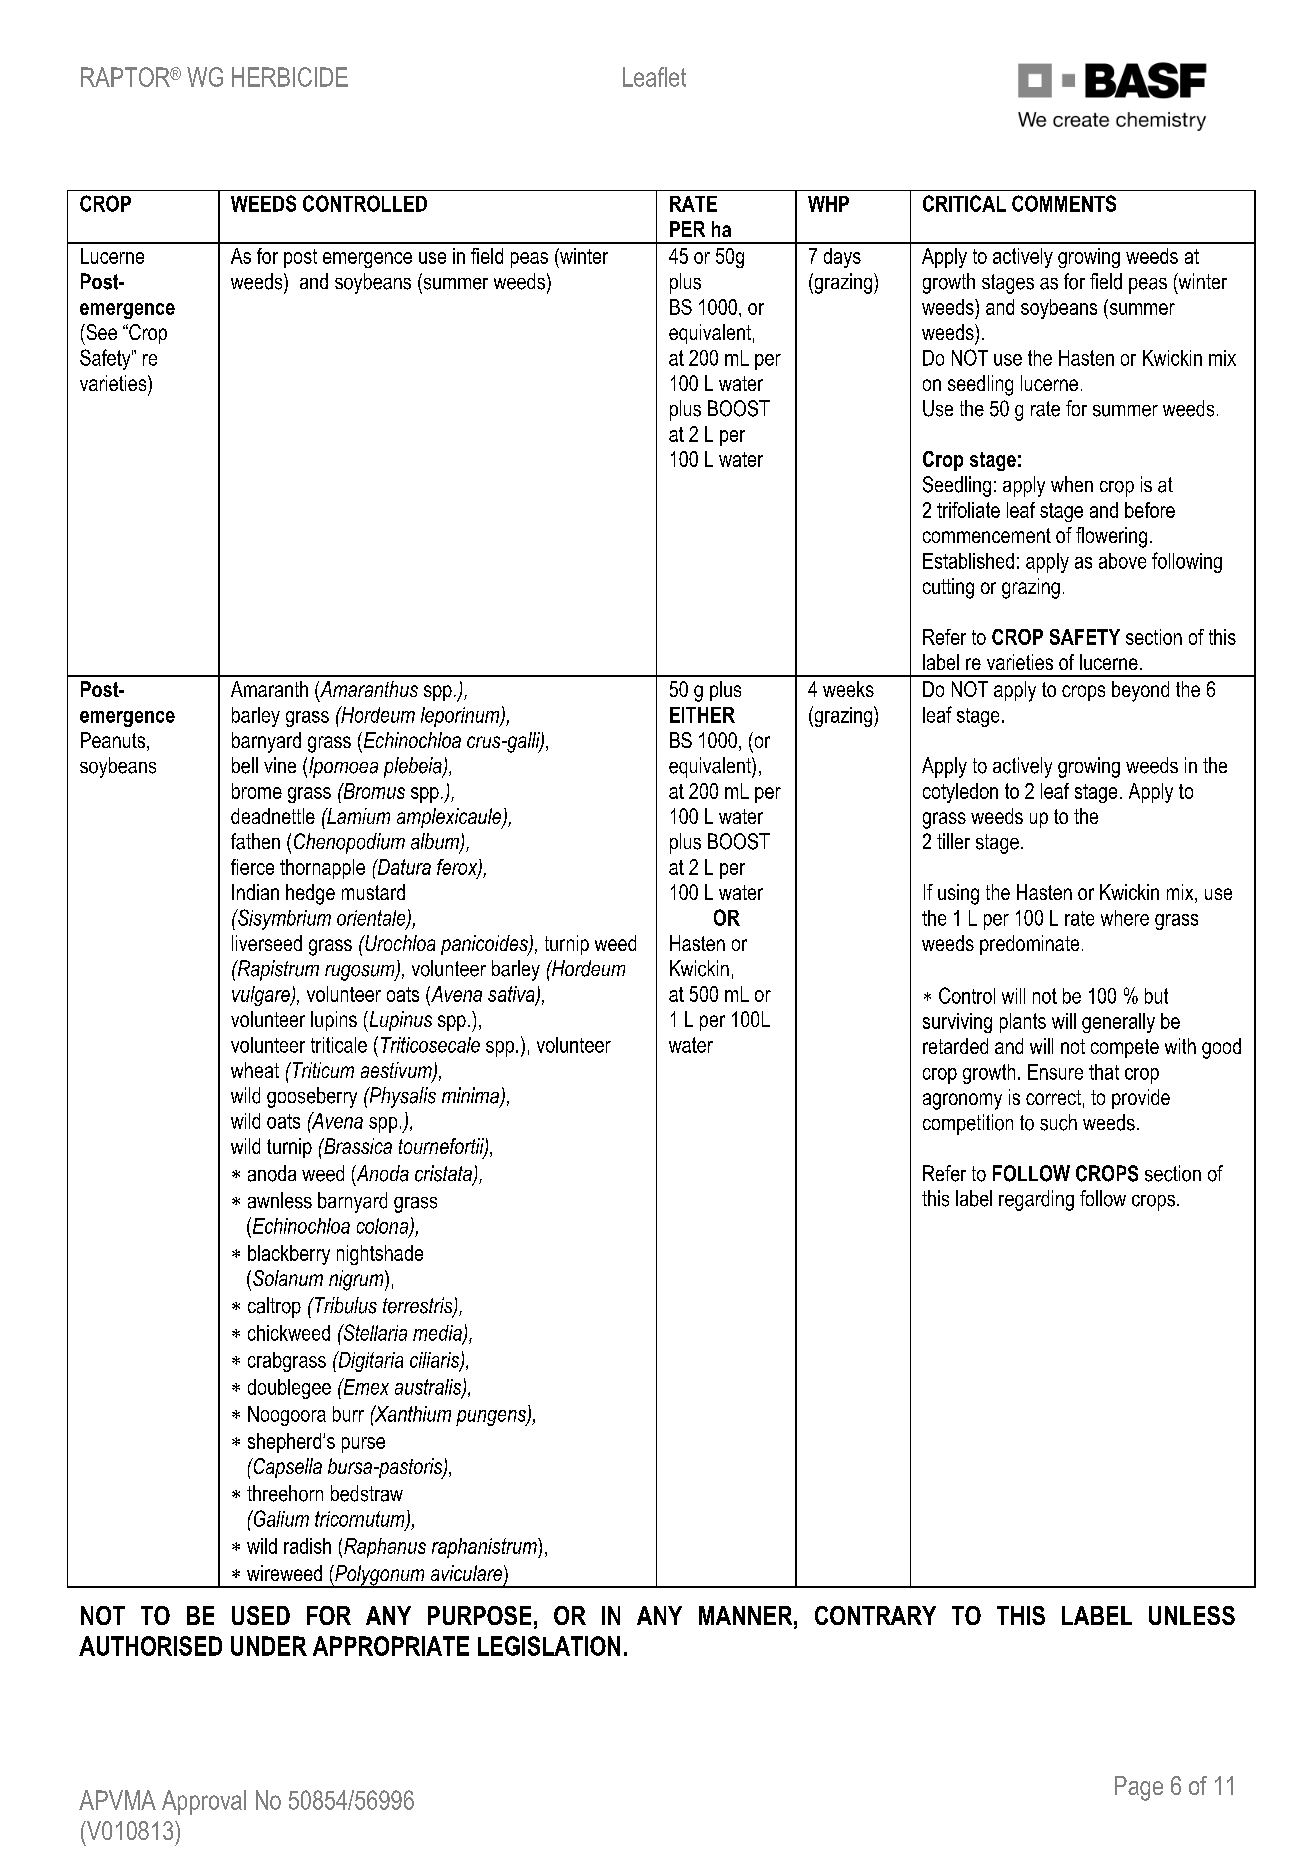 Image resolution: width=1316 pixels, height=1862 pixels. Describe the element at coordinates (1064, 203) in the page. I see `COMMENTS` at that location.
